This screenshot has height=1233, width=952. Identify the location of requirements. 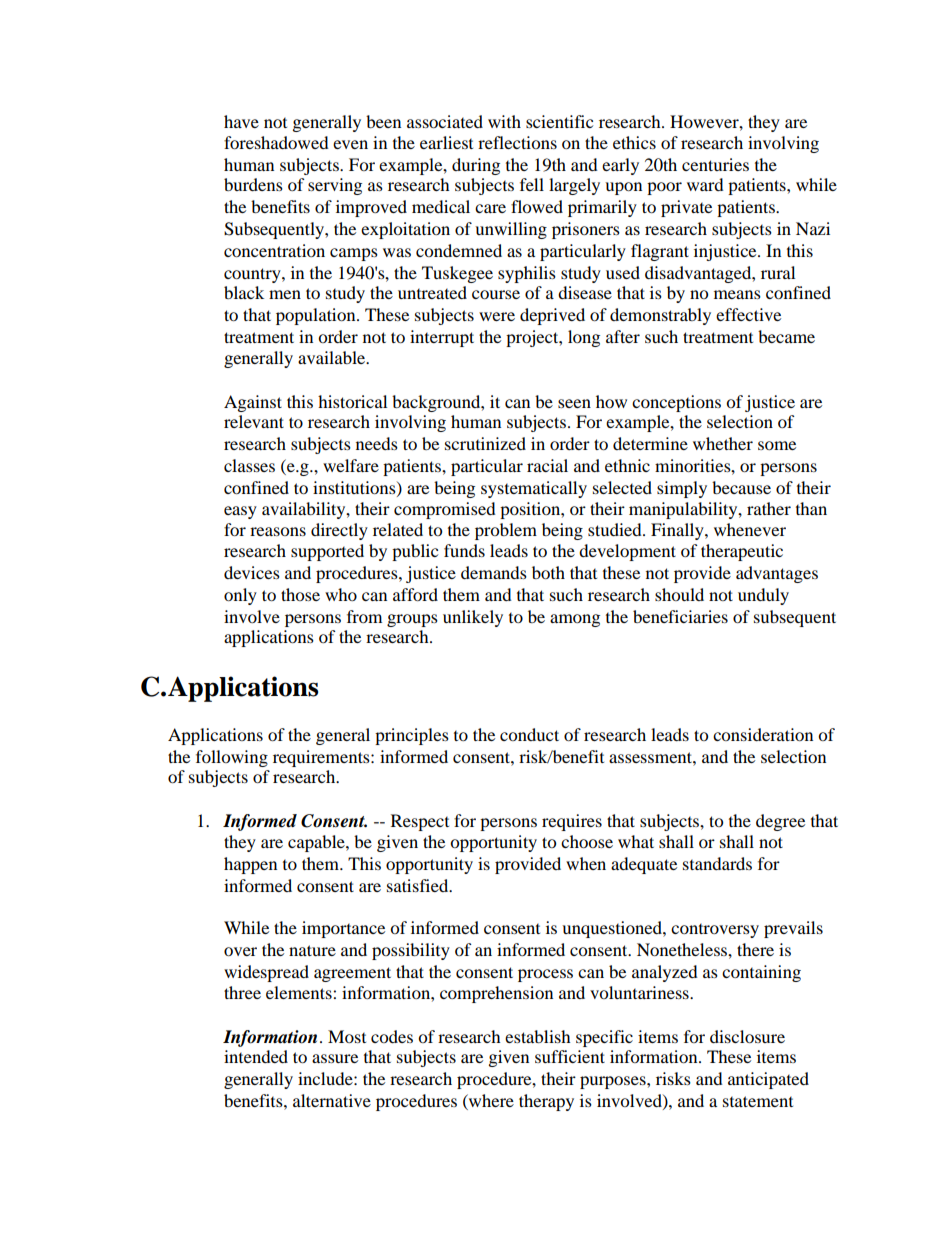
(322, 758).
